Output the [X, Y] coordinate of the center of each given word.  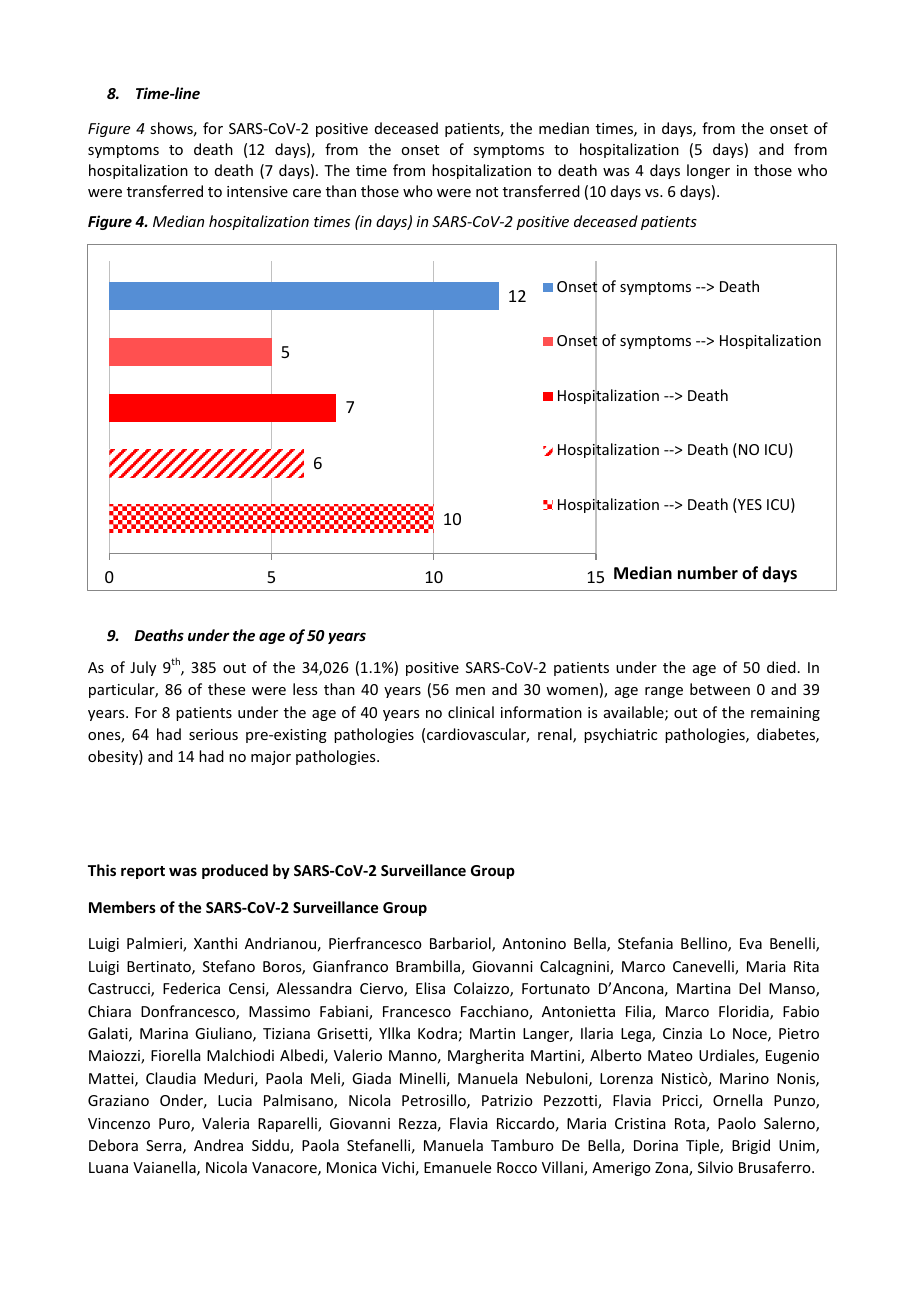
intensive [257, 191]
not [487, 192]
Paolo [737, 1123]
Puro [175, 1125]
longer [708, 171]
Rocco [517, 1167]
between [720, 689]
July [143, 668]
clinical [471, 712]
